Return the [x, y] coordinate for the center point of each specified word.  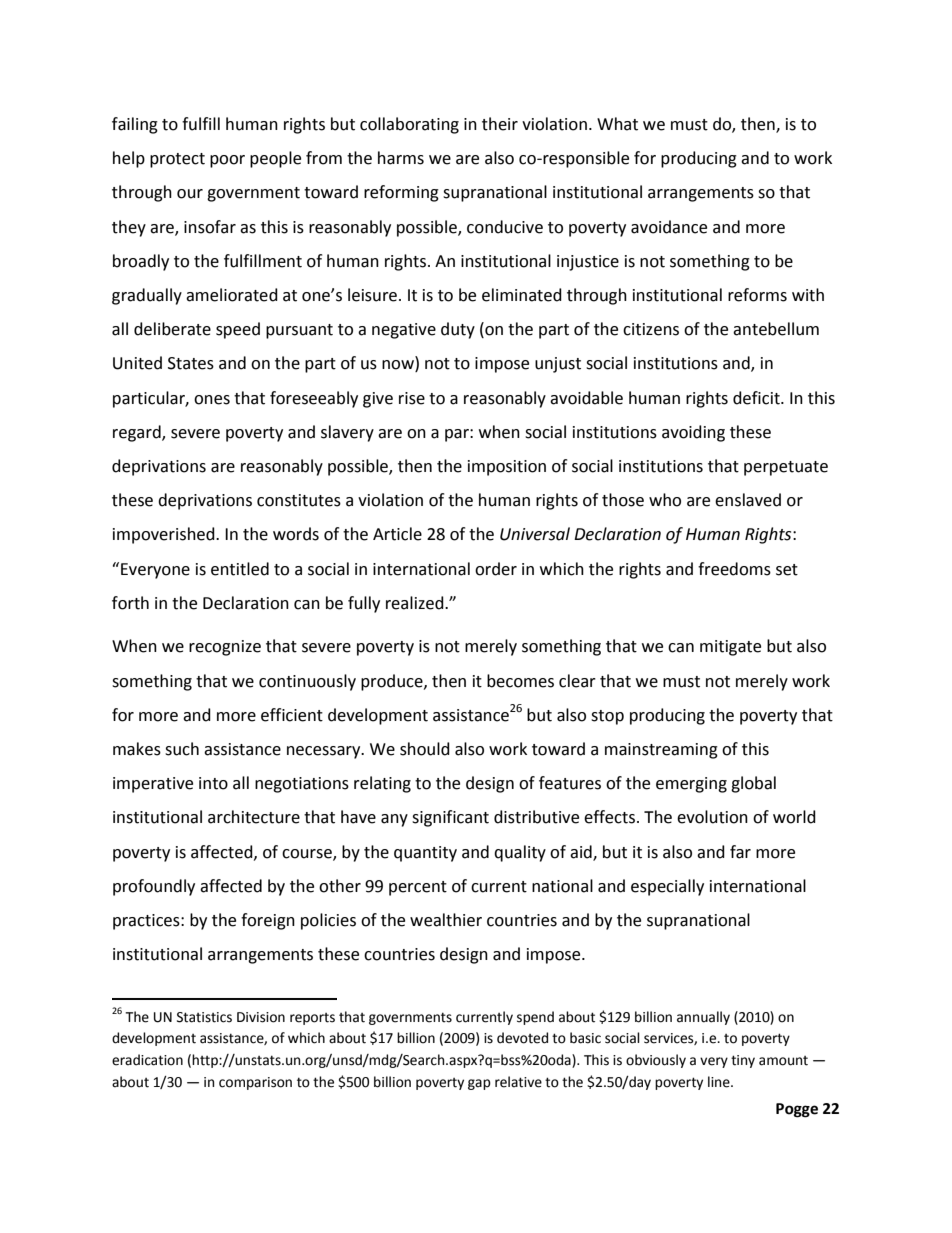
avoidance [669, 227]
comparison [255, 1083]
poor [227, 161]
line [720, 1082]
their [500, 124]
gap [479, 1084]
